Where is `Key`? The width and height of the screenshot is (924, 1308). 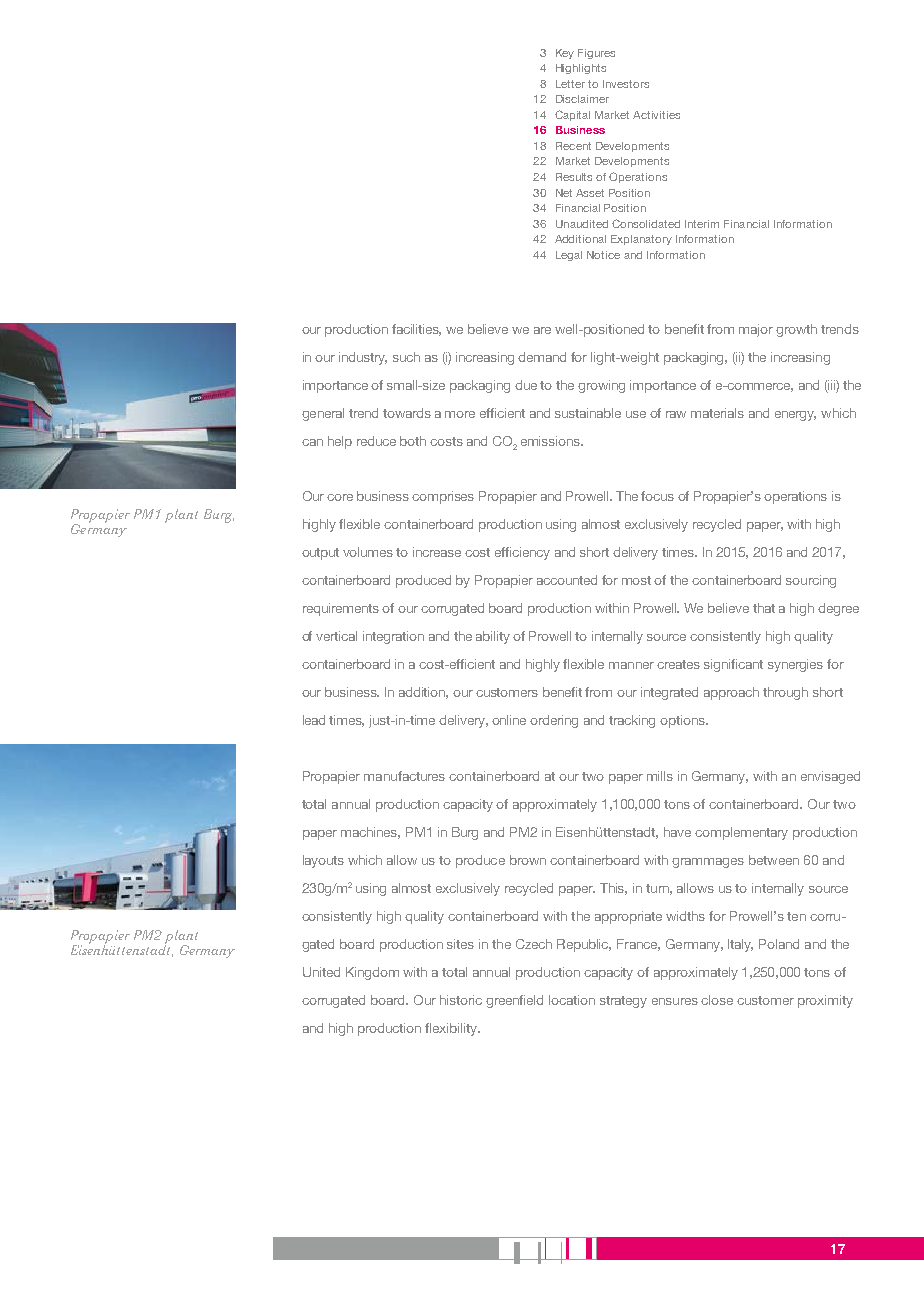
Key is located at coordinates (565, 54).
